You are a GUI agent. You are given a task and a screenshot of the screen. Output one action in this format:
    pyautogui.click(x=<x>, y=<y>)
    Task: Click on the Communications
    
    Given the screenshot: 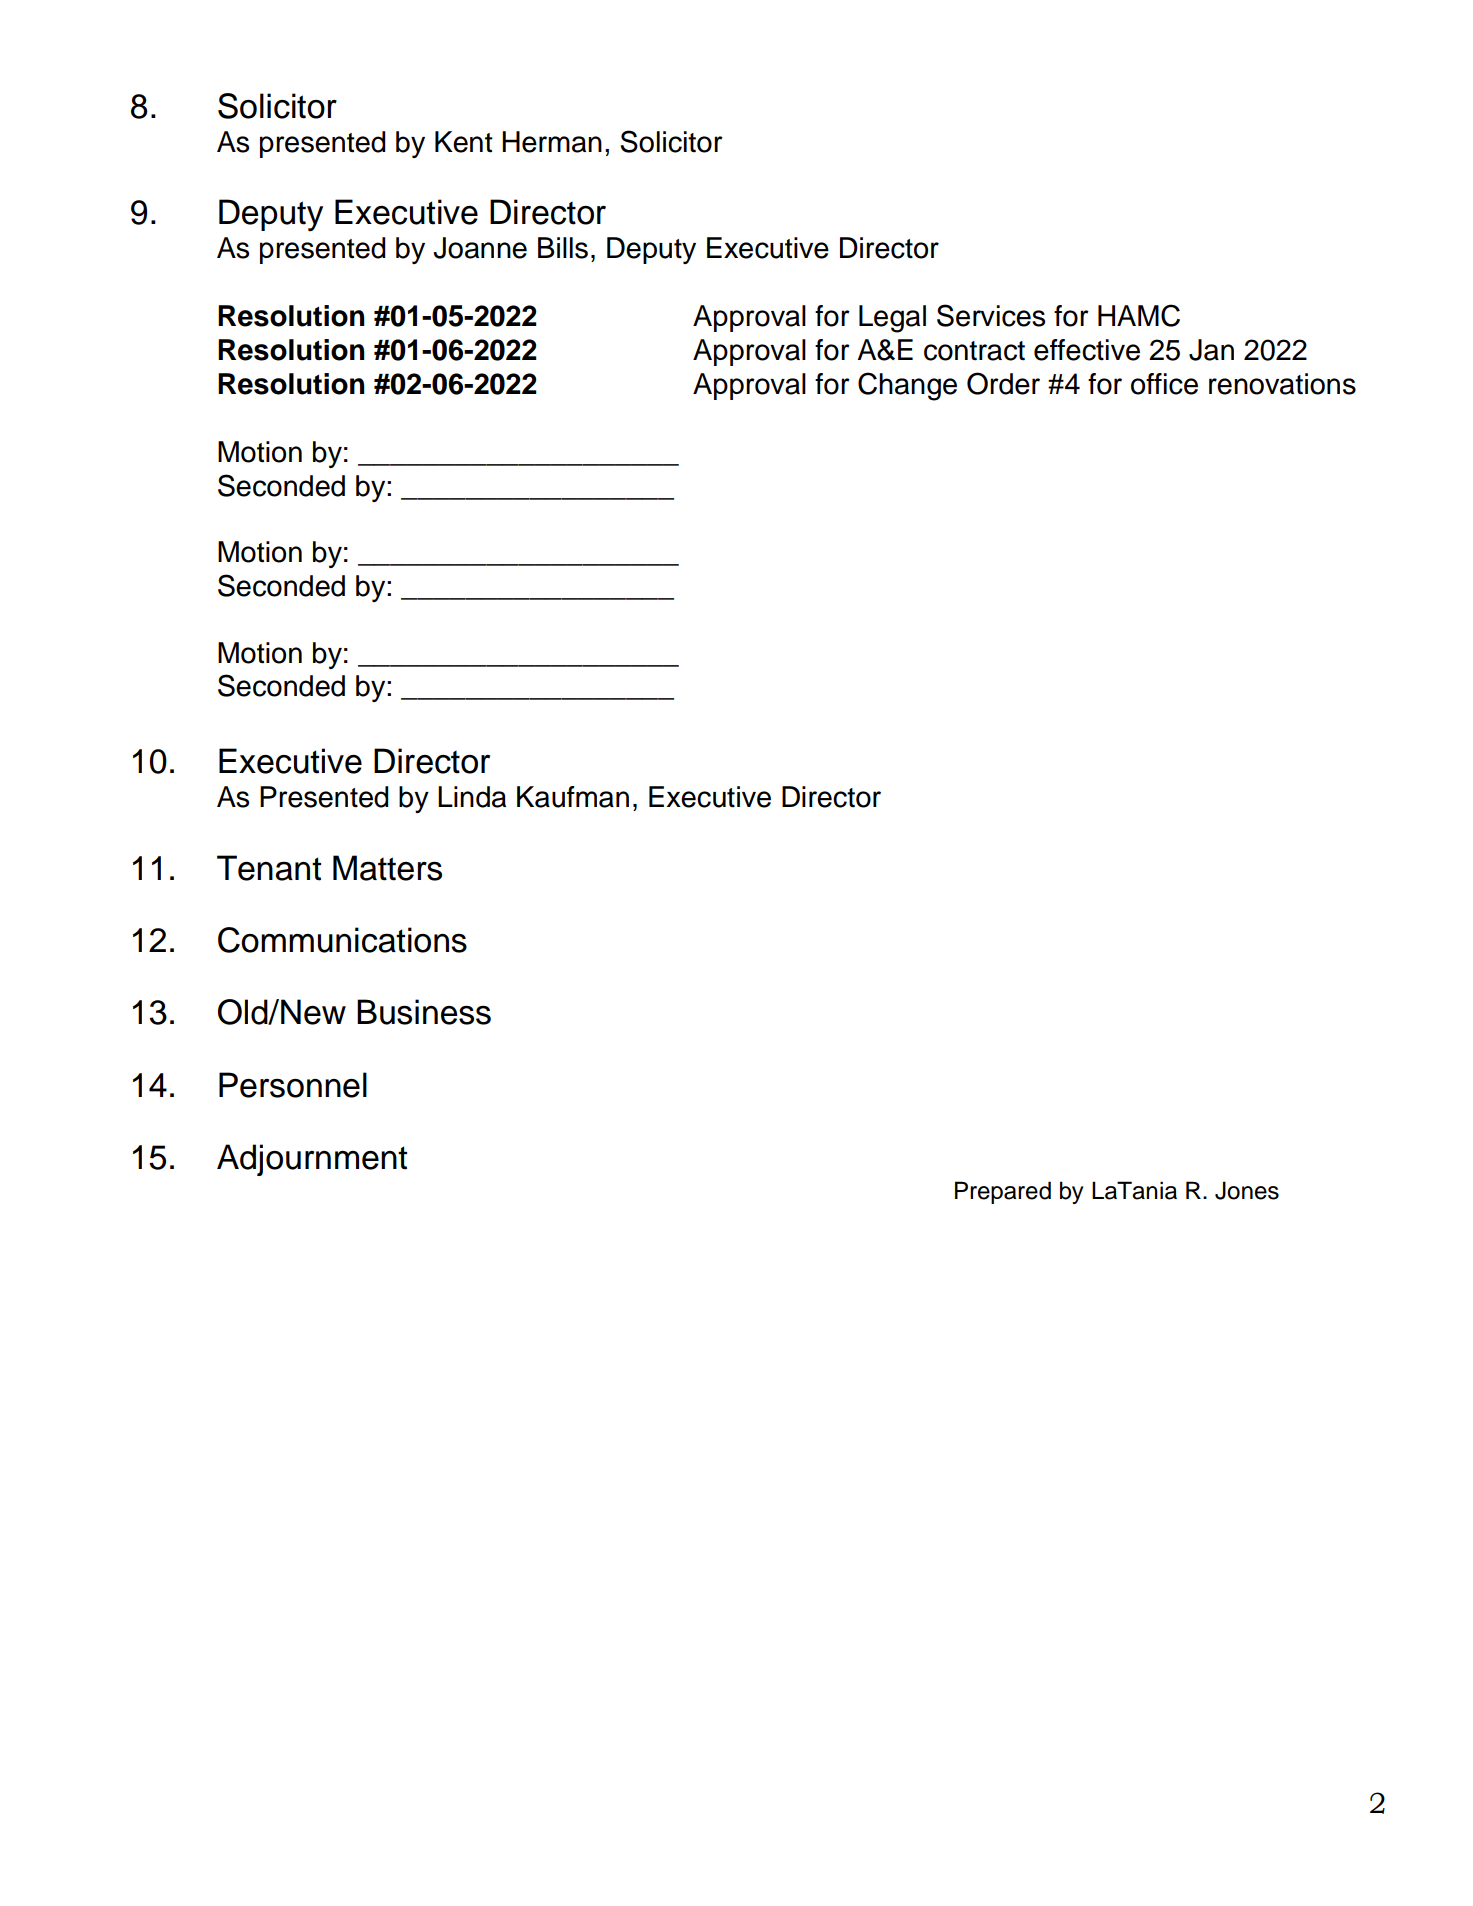 What is the action you would take?
    pyautogui.click(x=342, y=940)
